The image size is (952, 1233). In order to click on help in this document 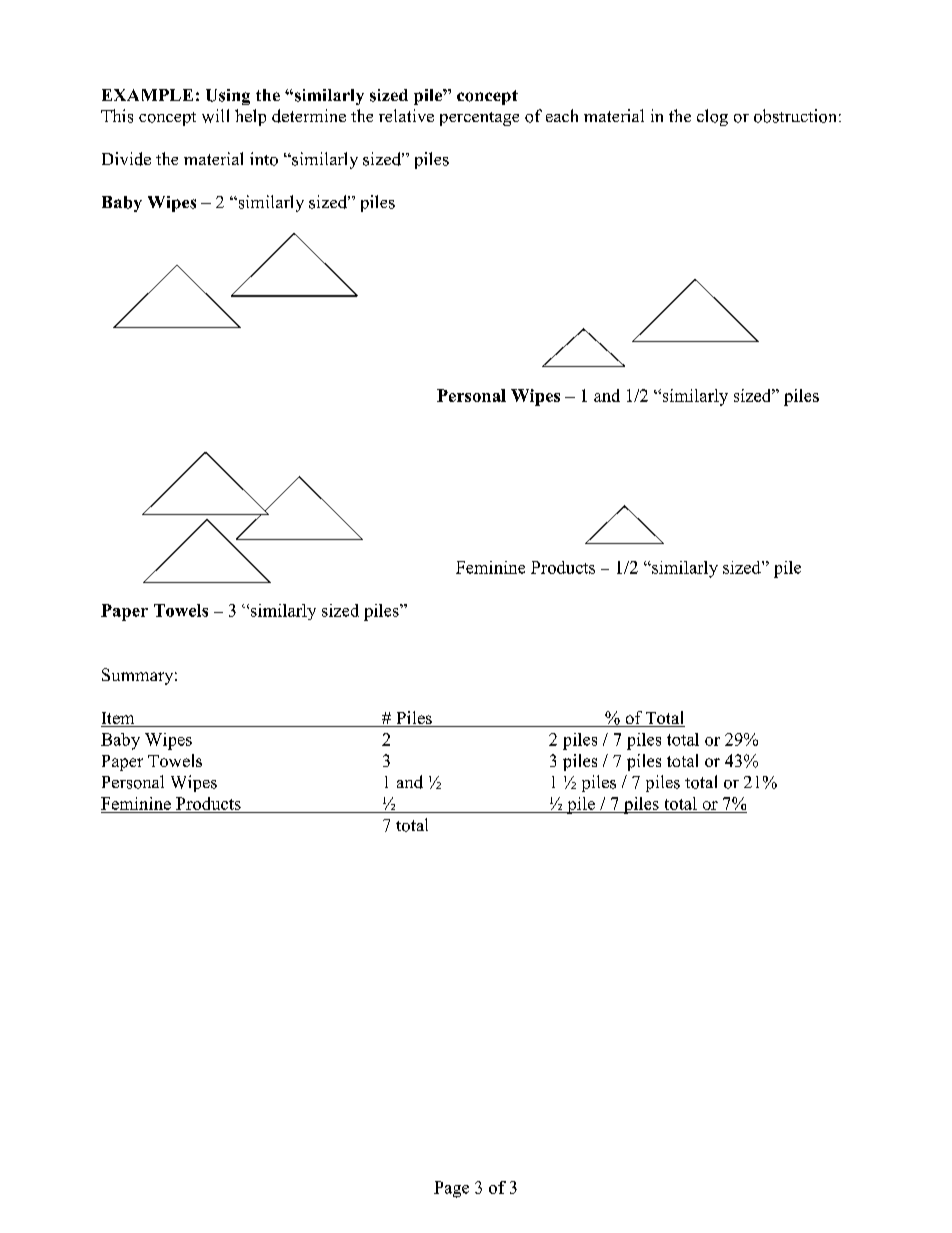, I will do `click(250, 117)`.
